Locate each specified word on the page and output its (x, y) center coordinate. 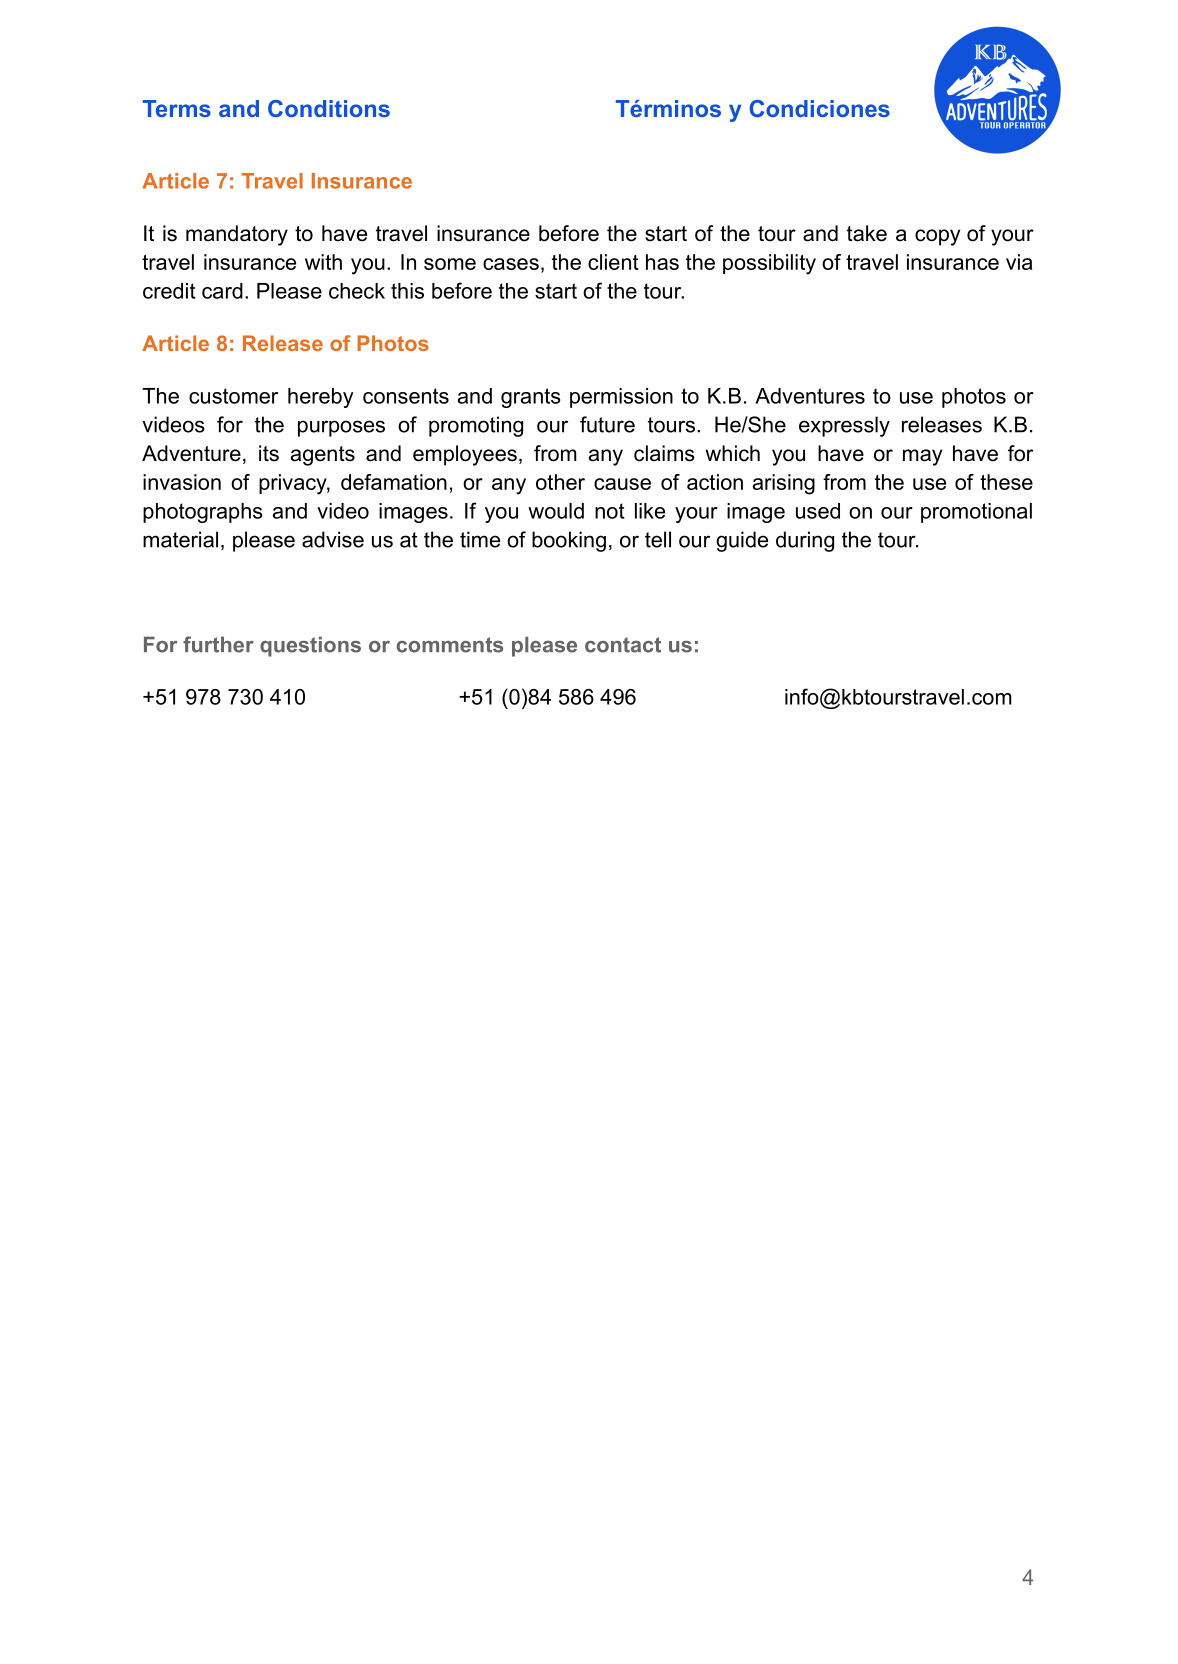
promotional (976, 513)
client (613, 262)
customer (233, 396)
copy (937, 237)
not (610, 511)
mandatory (237, 235)
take (867, 233)
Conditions (329, 108)
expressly (844, 426)
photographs (203, 513)
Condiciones (819, 108)
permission (621, 398)
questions (310, 647)
